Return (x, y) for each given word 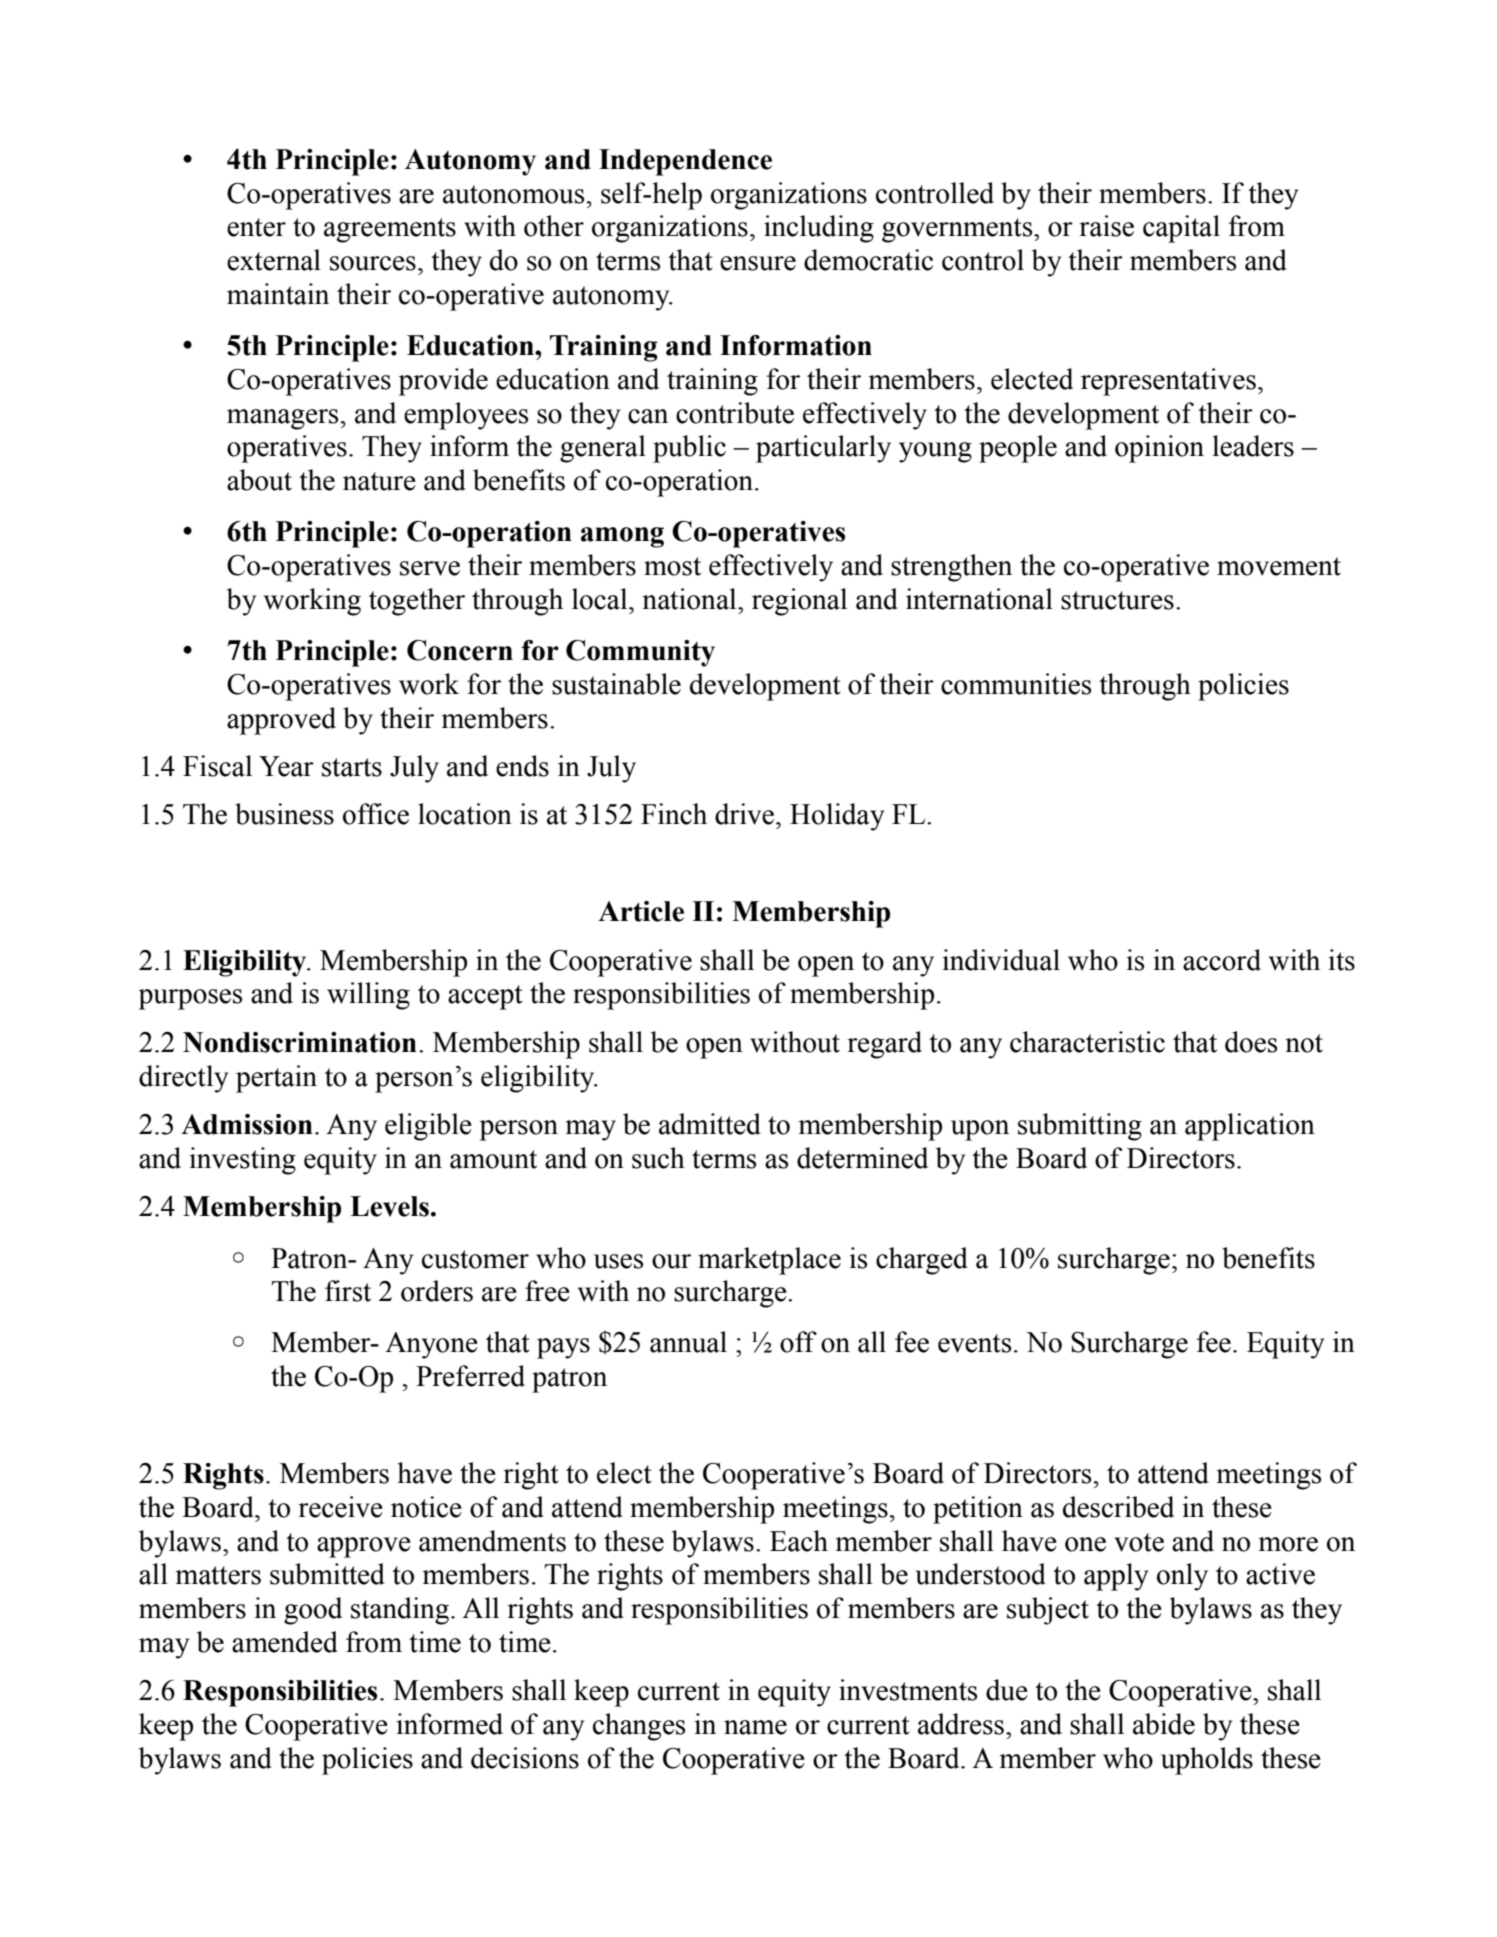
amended (285, 1642)
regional (799, 602)
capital (1181, 229)
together (417, 602)
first (348, 1291)
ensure (758, 263)
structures (1117, 600)
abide (1164, 1724)
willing (368, 996)
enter (256, 227)
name (755, 1727)
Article (641, 911)
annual (688, 1342)
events (974, 1343)
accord (1222, 960)
